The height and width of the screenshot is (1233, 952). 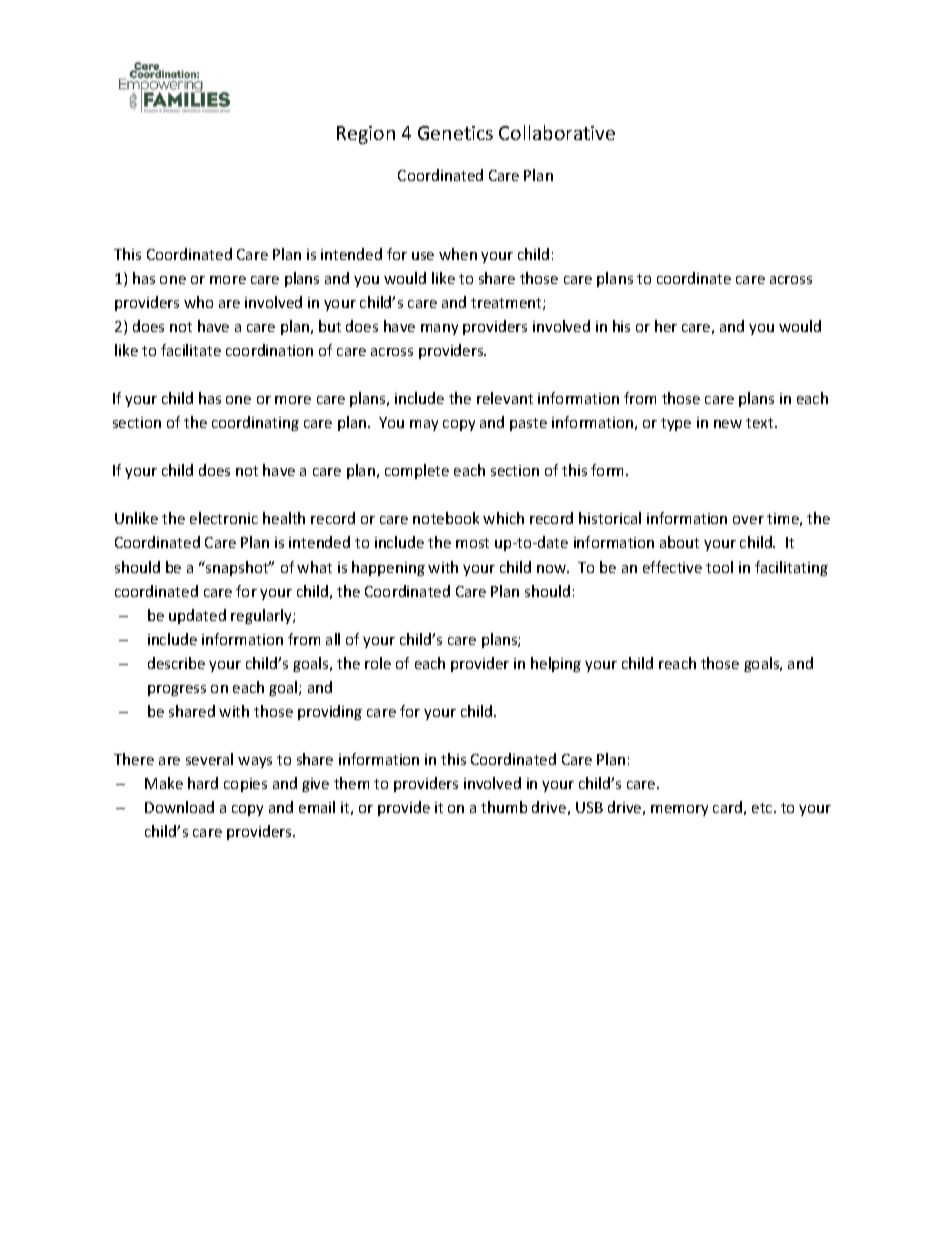 I want to click on snapshot, so click(x=237, y=568).
